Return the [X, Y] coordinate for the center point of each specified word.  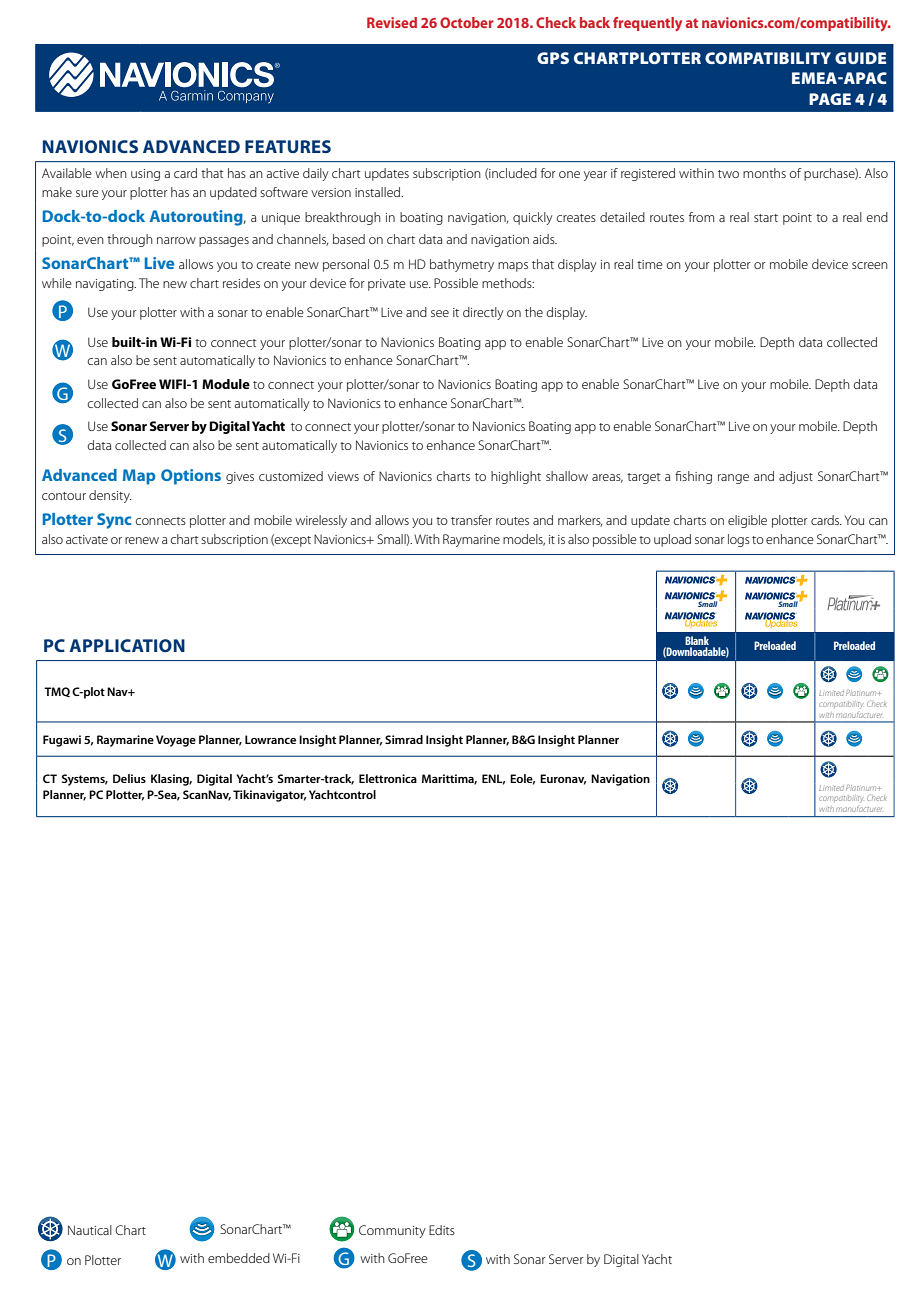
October [467, 22]
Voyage [176, 741]
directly [483, 313]
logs [739, 540]
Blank [697, 640]
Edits [442, 1230]
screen [870, 265]
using [145, 175]
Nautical [90, 1230]
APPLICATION [127, 645]
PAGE [830, 99]
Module [226, 384]
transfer [471, 520]
